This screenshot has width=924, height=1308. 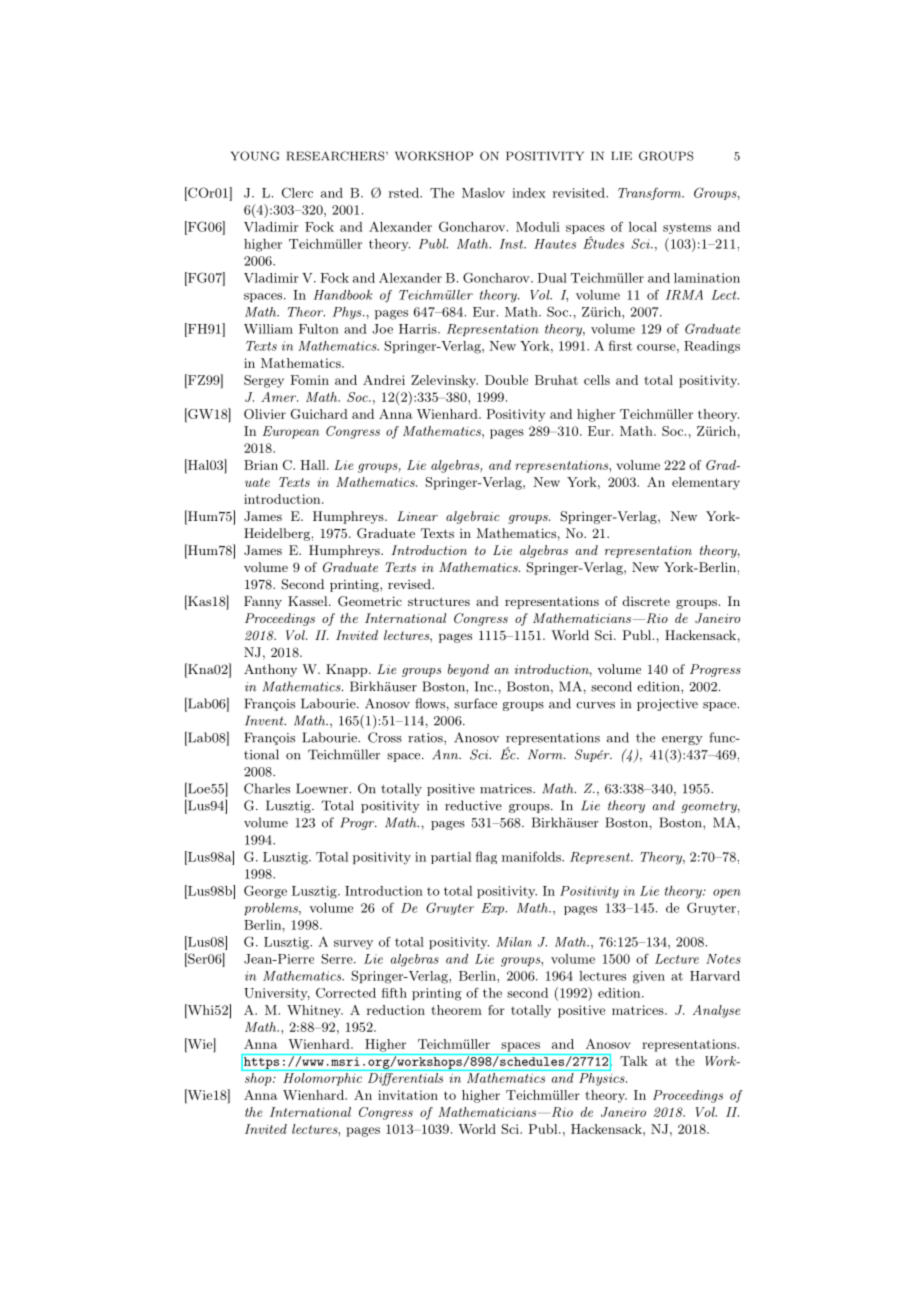 I want to click on Transform, so click(x=651, y=193).
